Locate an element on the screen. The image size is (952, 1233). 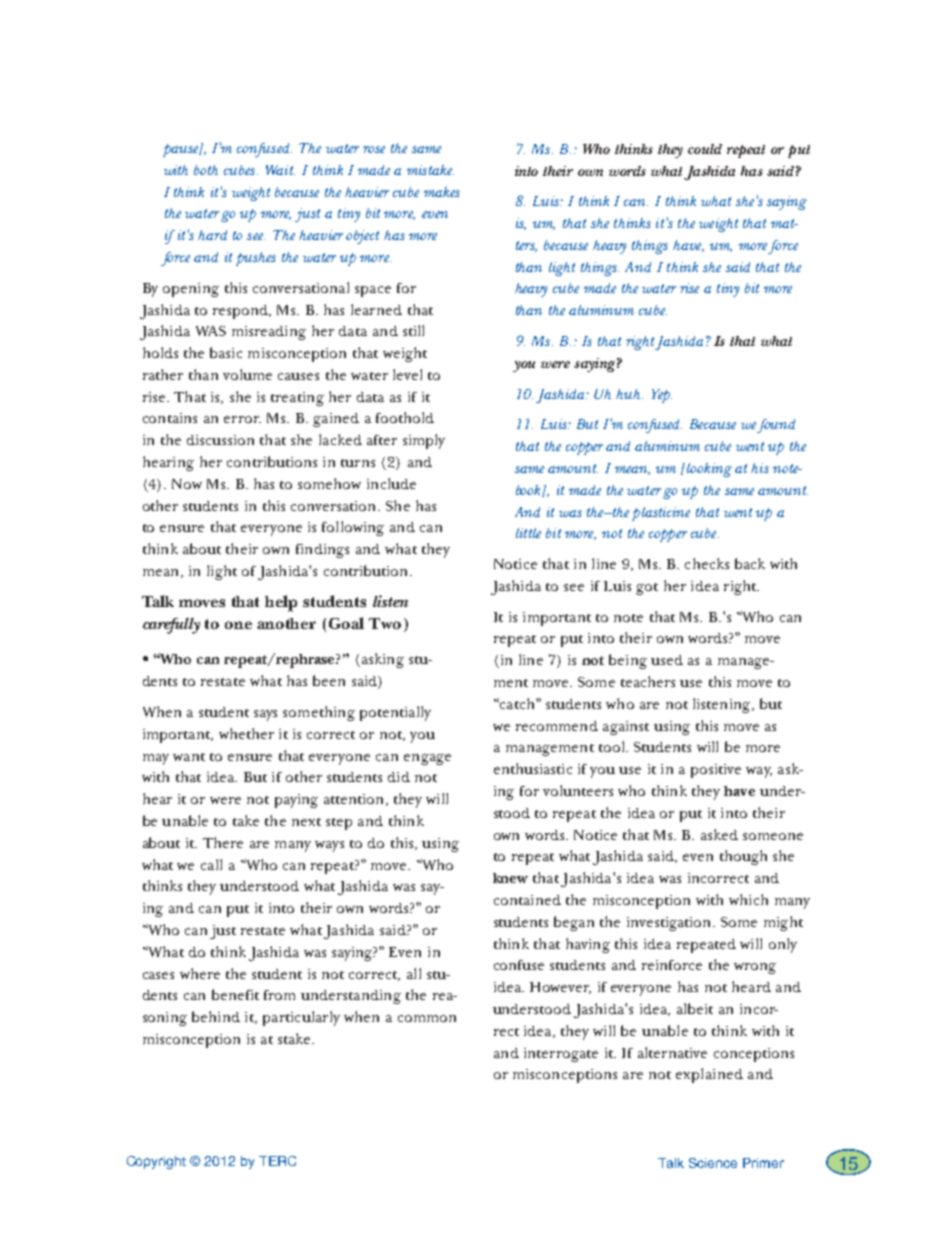
could is located at coordinates (705, 149).
